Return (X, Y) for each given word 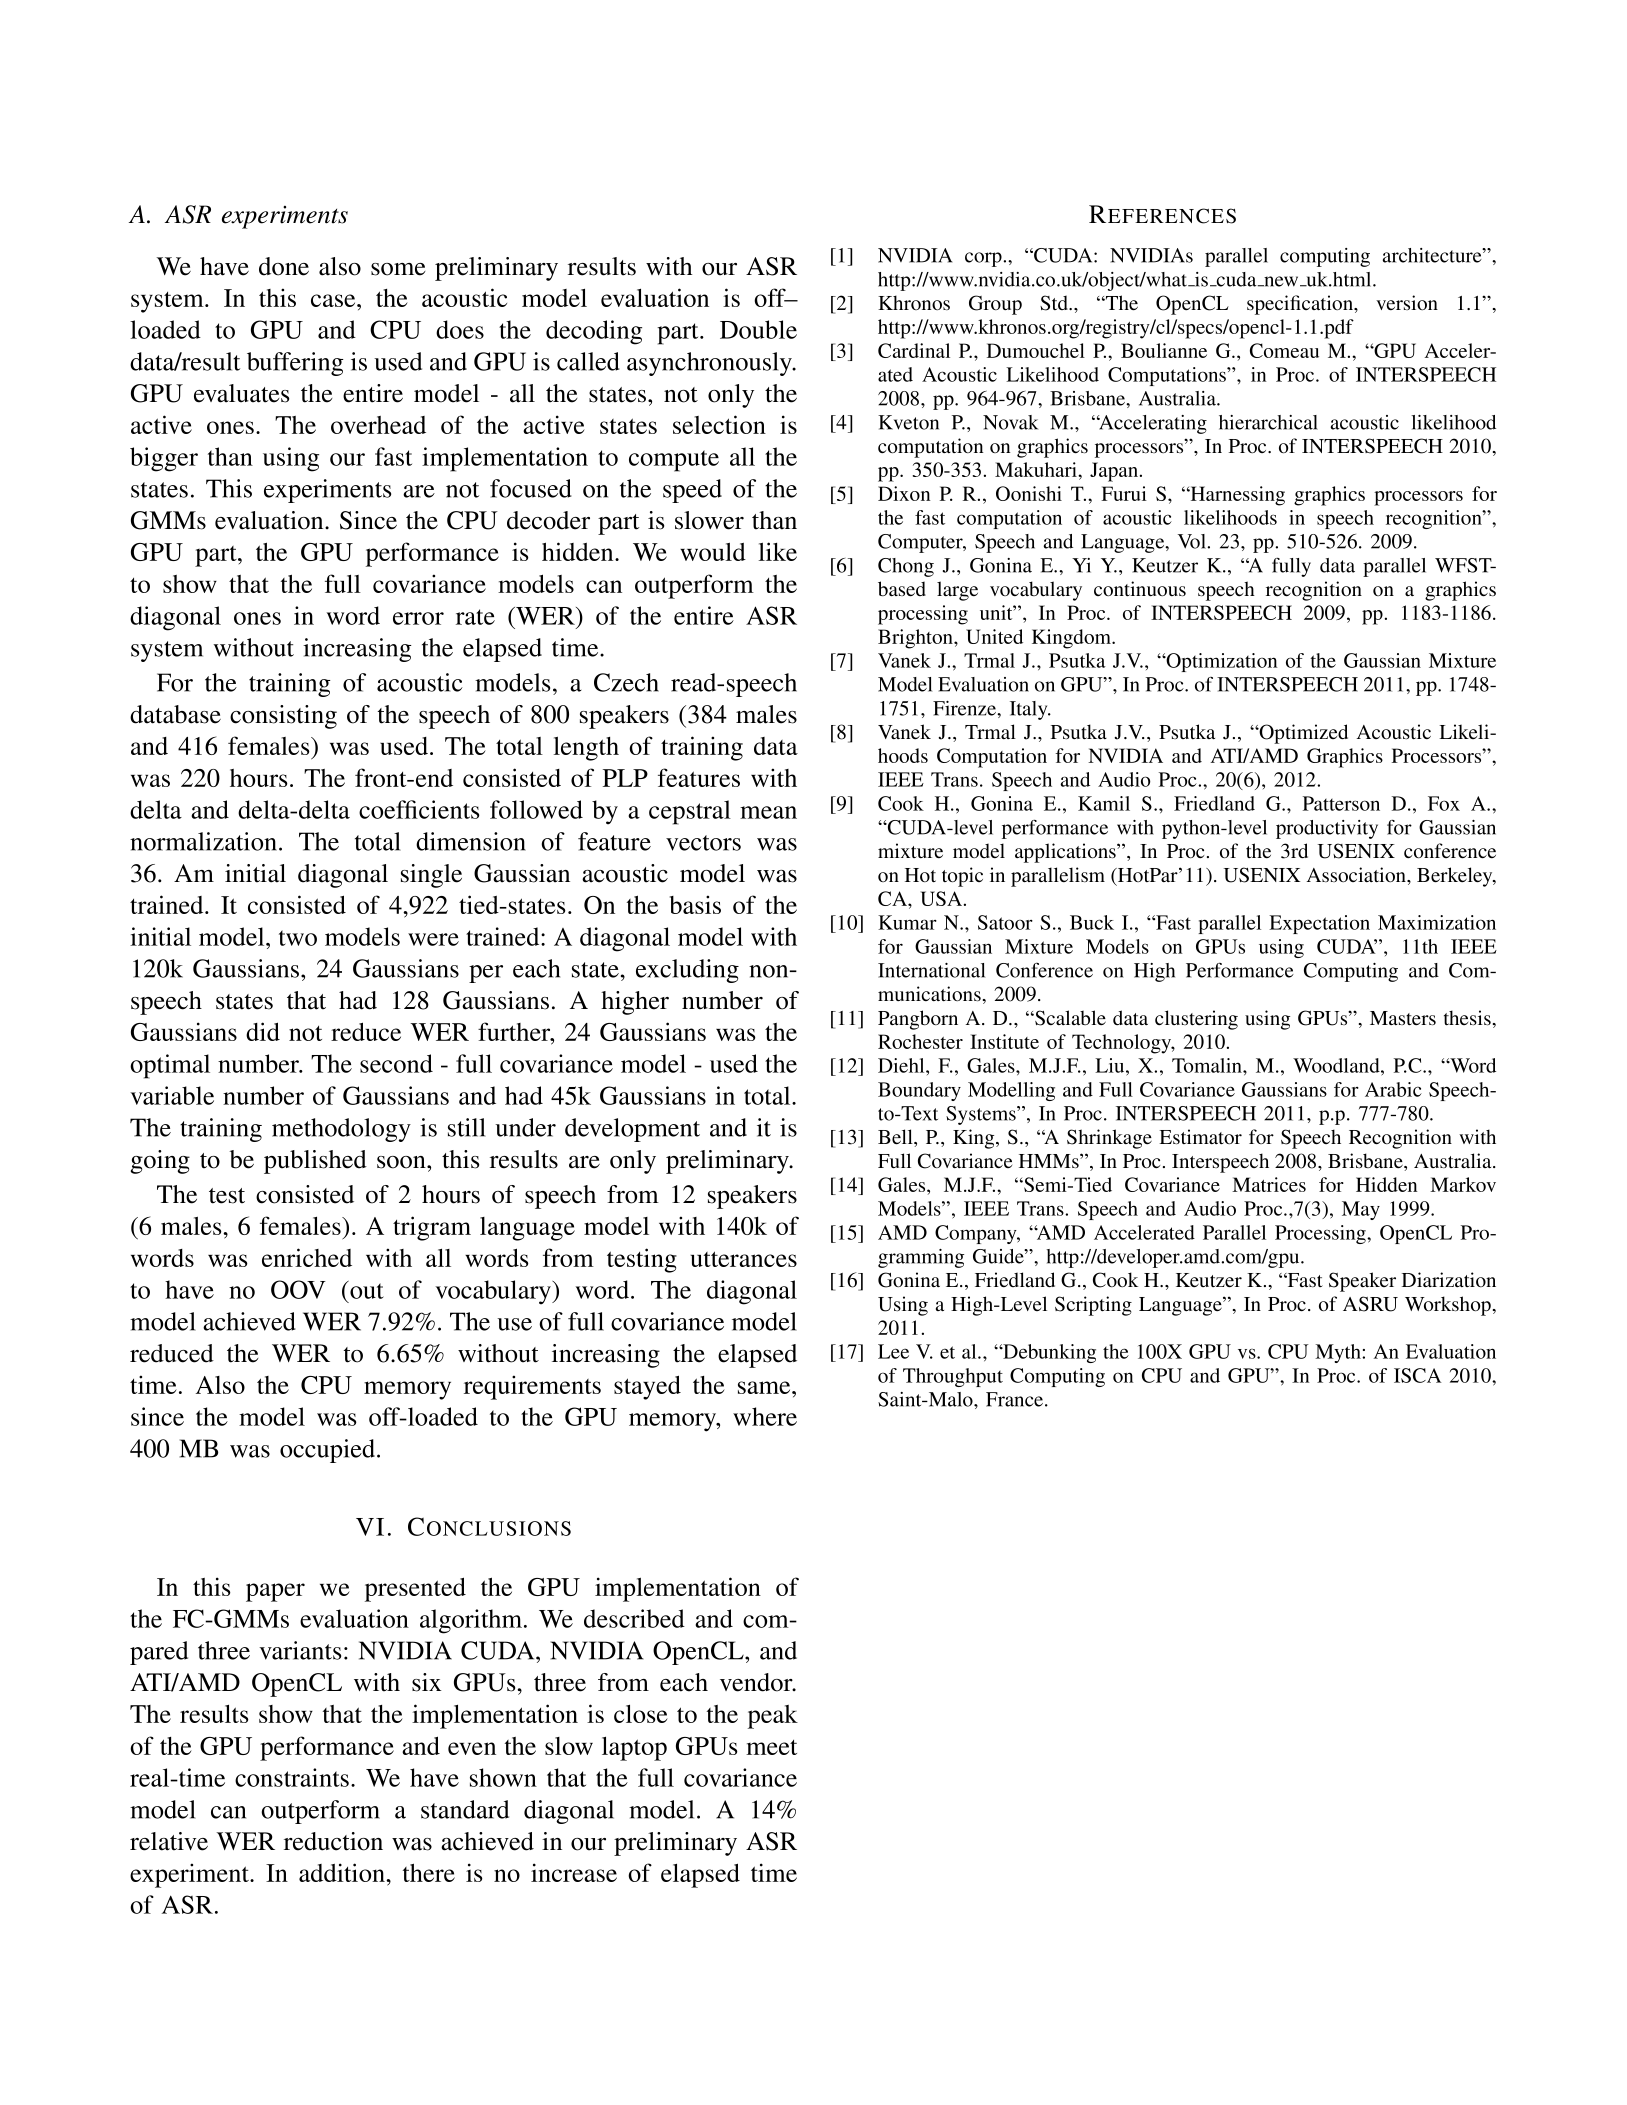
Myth (1339, 1353)
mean (768, 812)
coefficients (419, 809)
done (284, 266)
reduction (333, 1841)
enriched (307, 1257)
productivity (1327, 829)
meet (771, 1747)
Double (758, 329)
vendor (757, 1682)
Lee (893, 1351)
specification (1301, 305)
